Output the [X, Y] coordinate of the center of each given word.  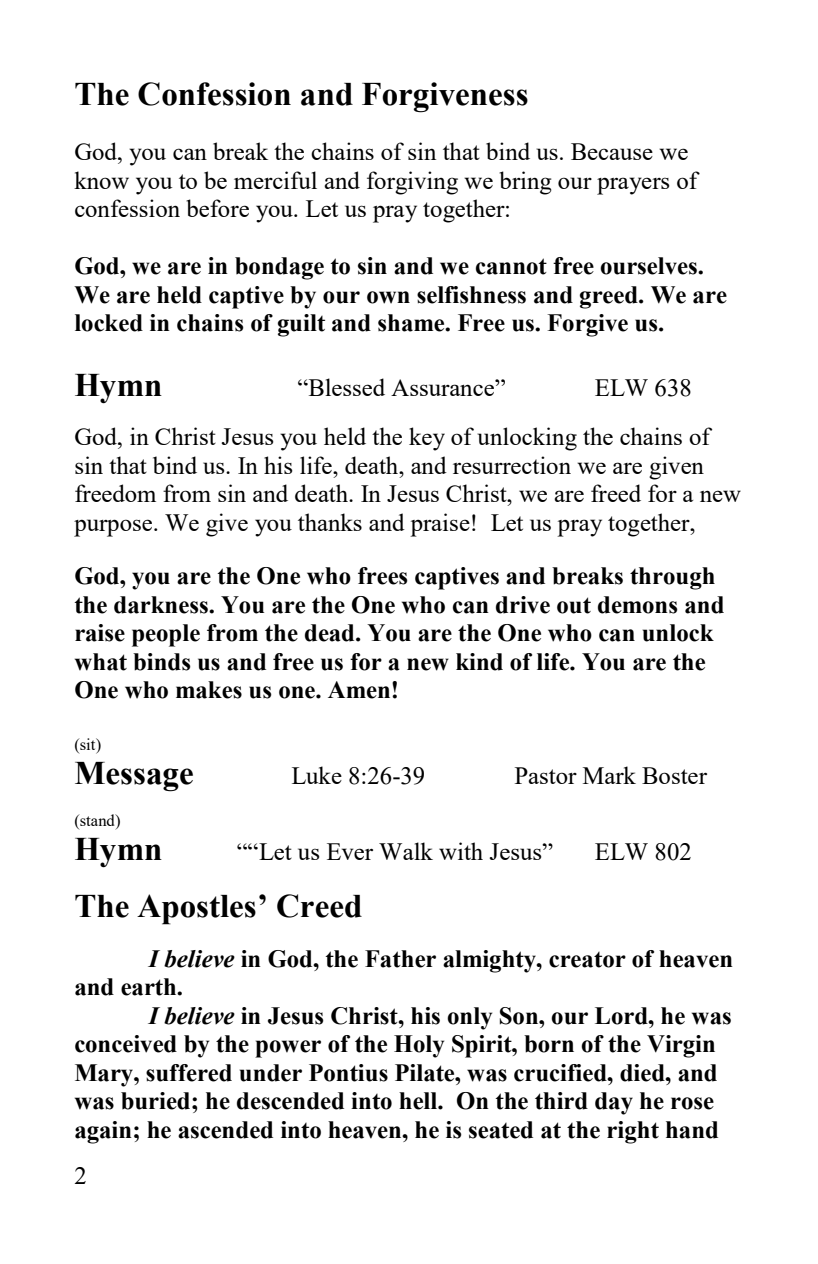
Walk [406, 851]
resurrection [512, 465]
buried [157, 1101]
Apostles [196, 909]
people [166, 635]
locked [109, 323]
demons [638, 605]
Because [612, 151]
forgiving [412, 183]
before [217, 208]
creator [587, 960]
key [427, 439]
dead [331, 633]
